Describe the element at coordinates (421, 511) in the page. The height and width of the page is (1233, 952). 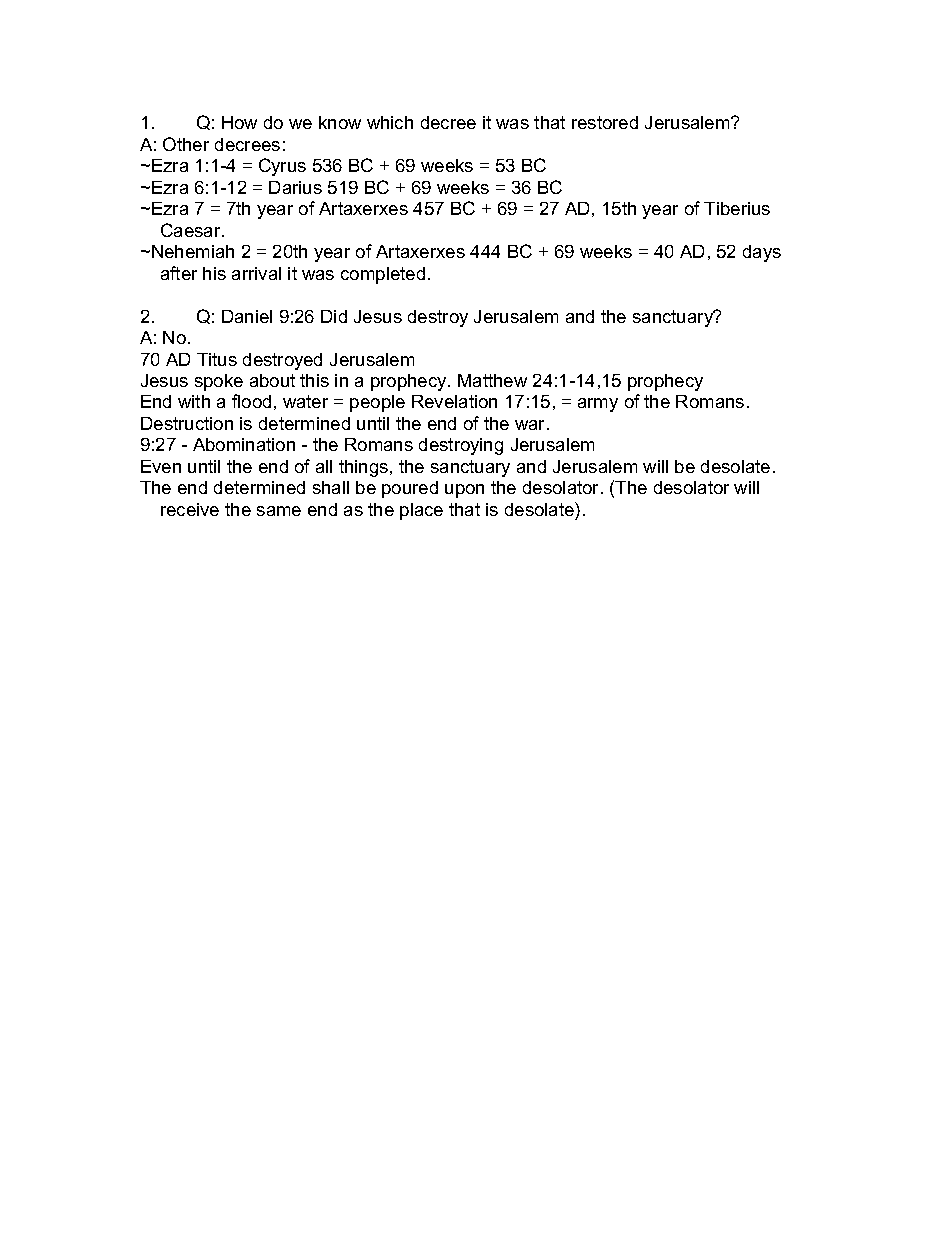
I see `place` at that location.
